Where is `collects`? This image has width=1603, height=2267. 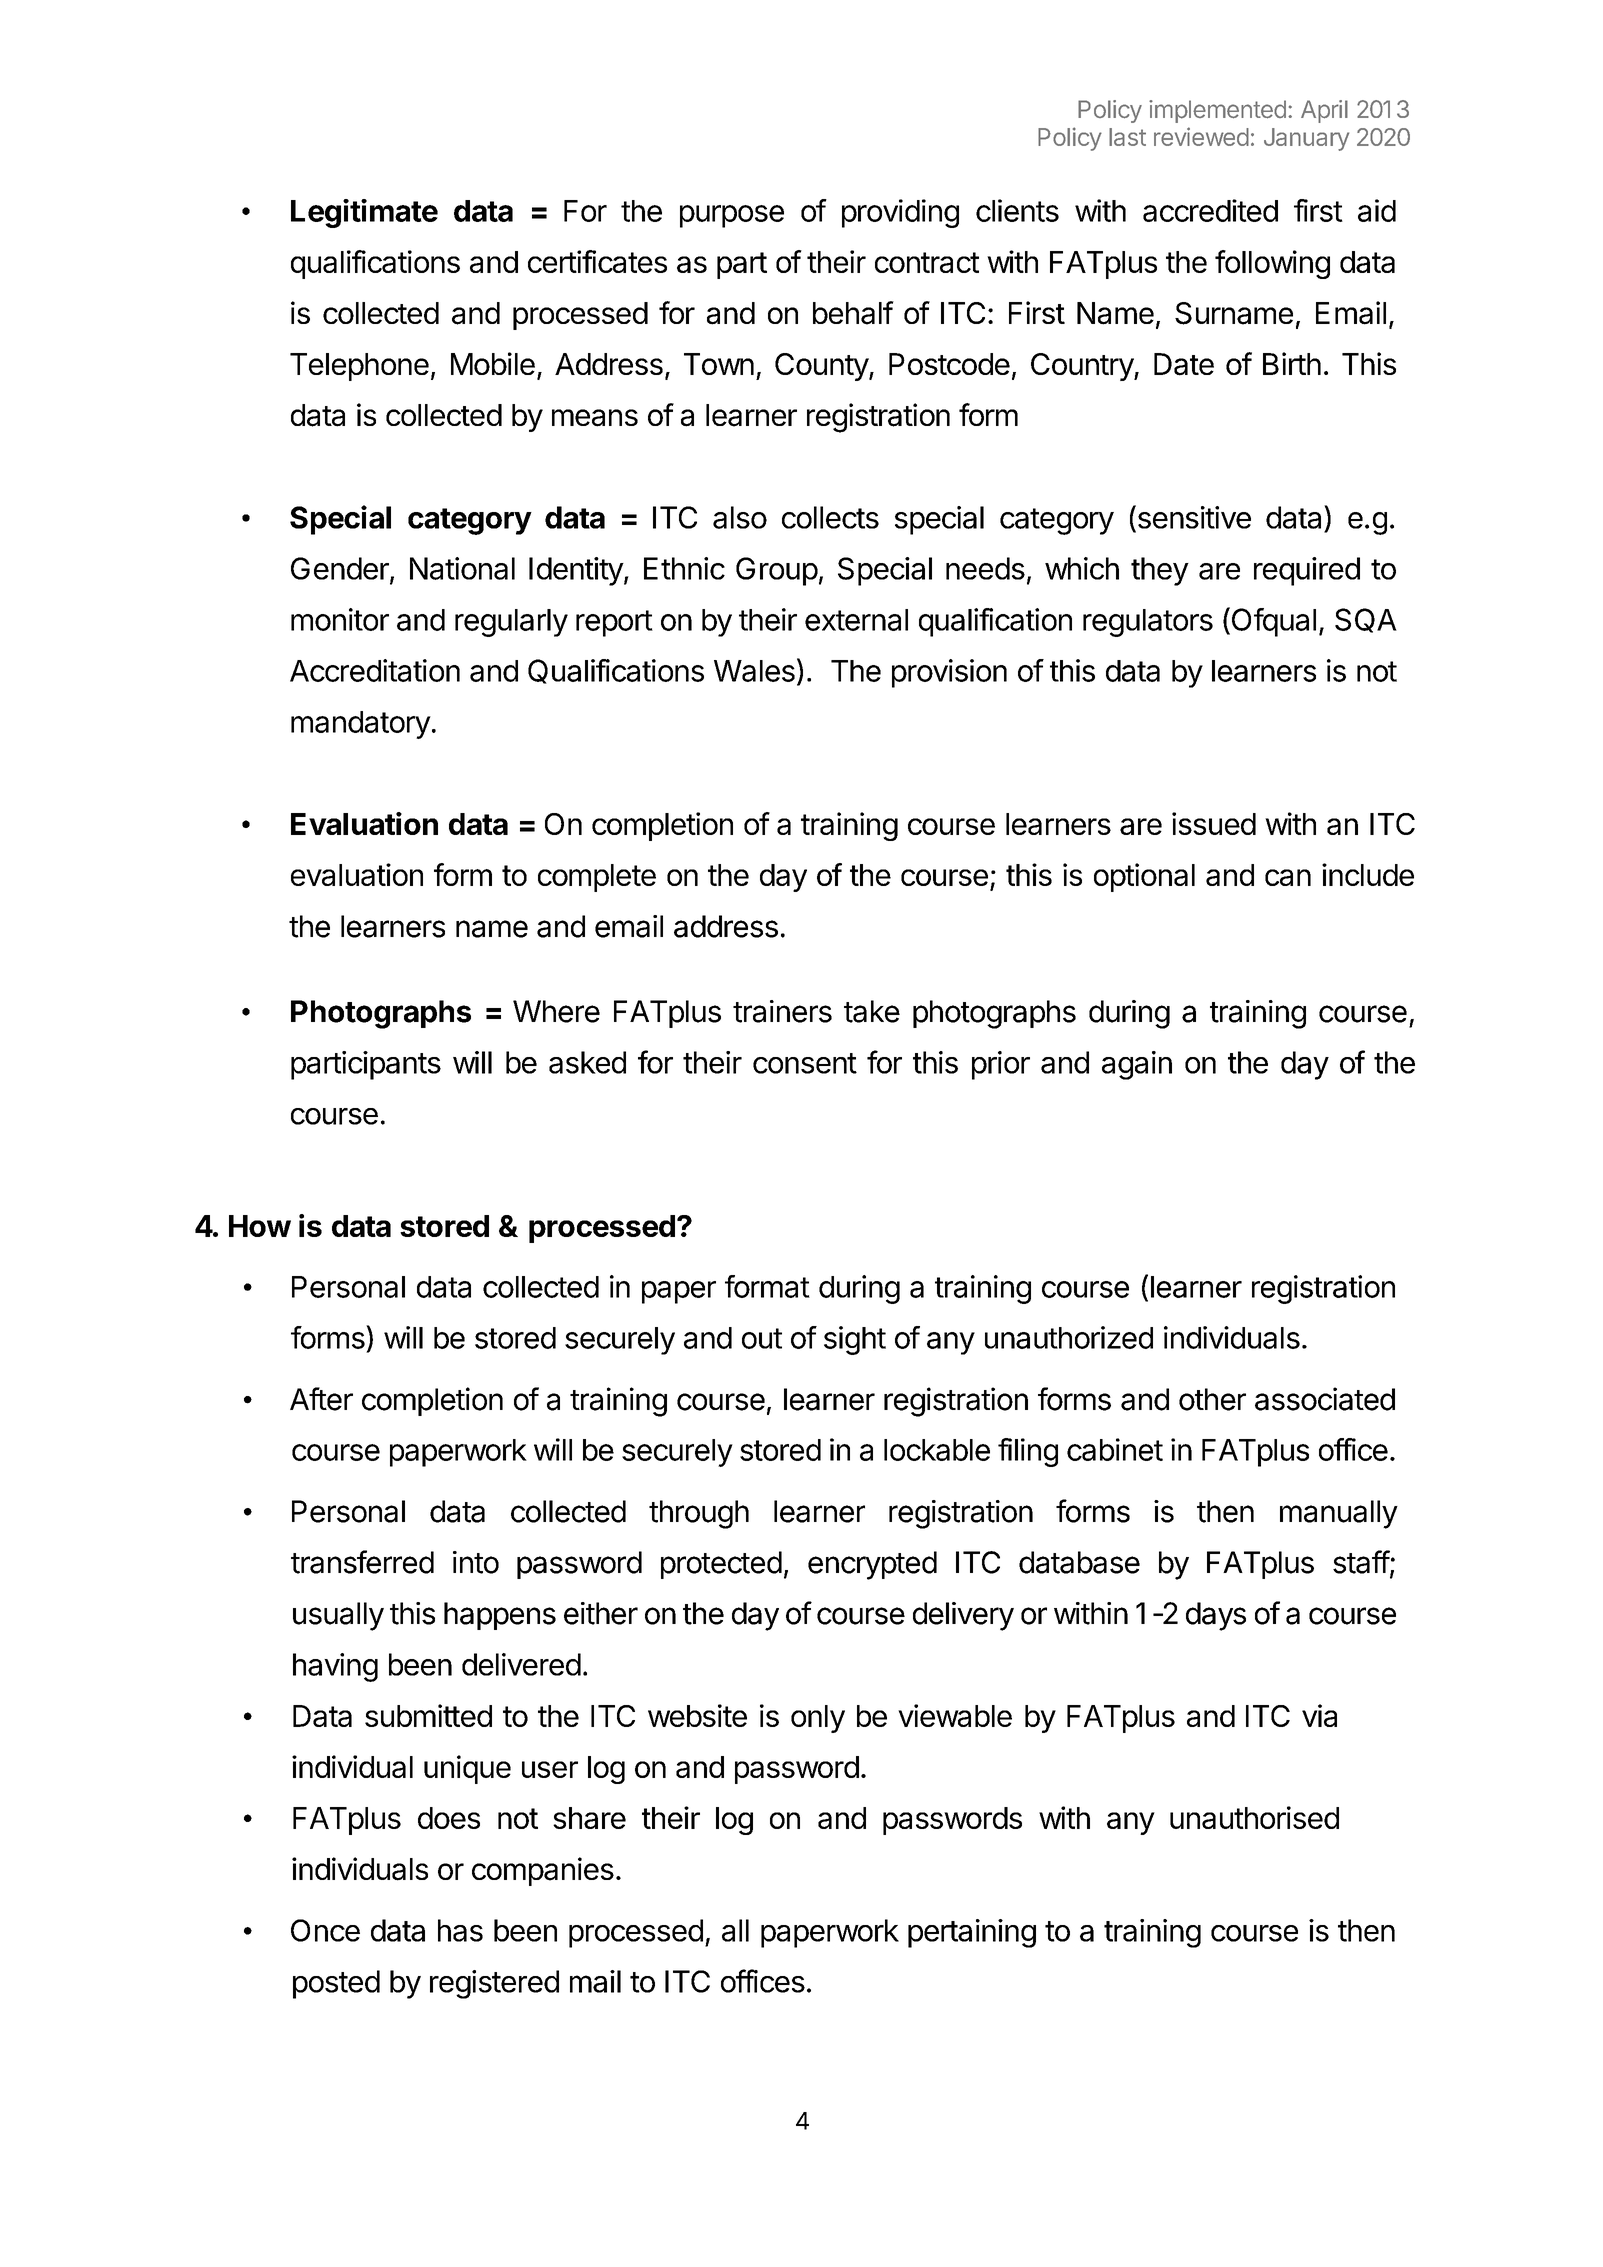
collects is located at coordinates (830, 517).
